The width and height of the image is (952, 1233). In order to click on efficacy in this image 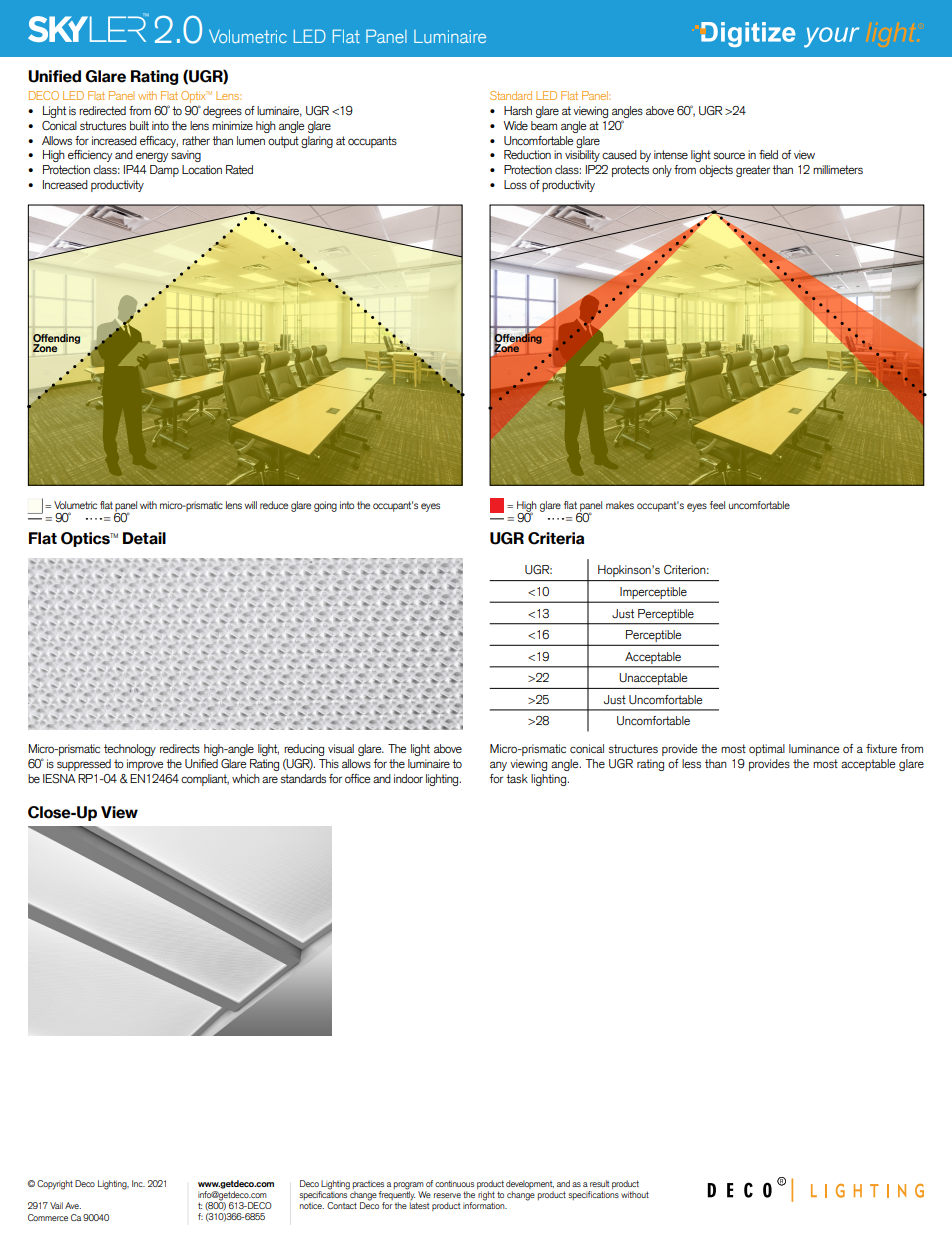, I will do `click(159, 142)`.
